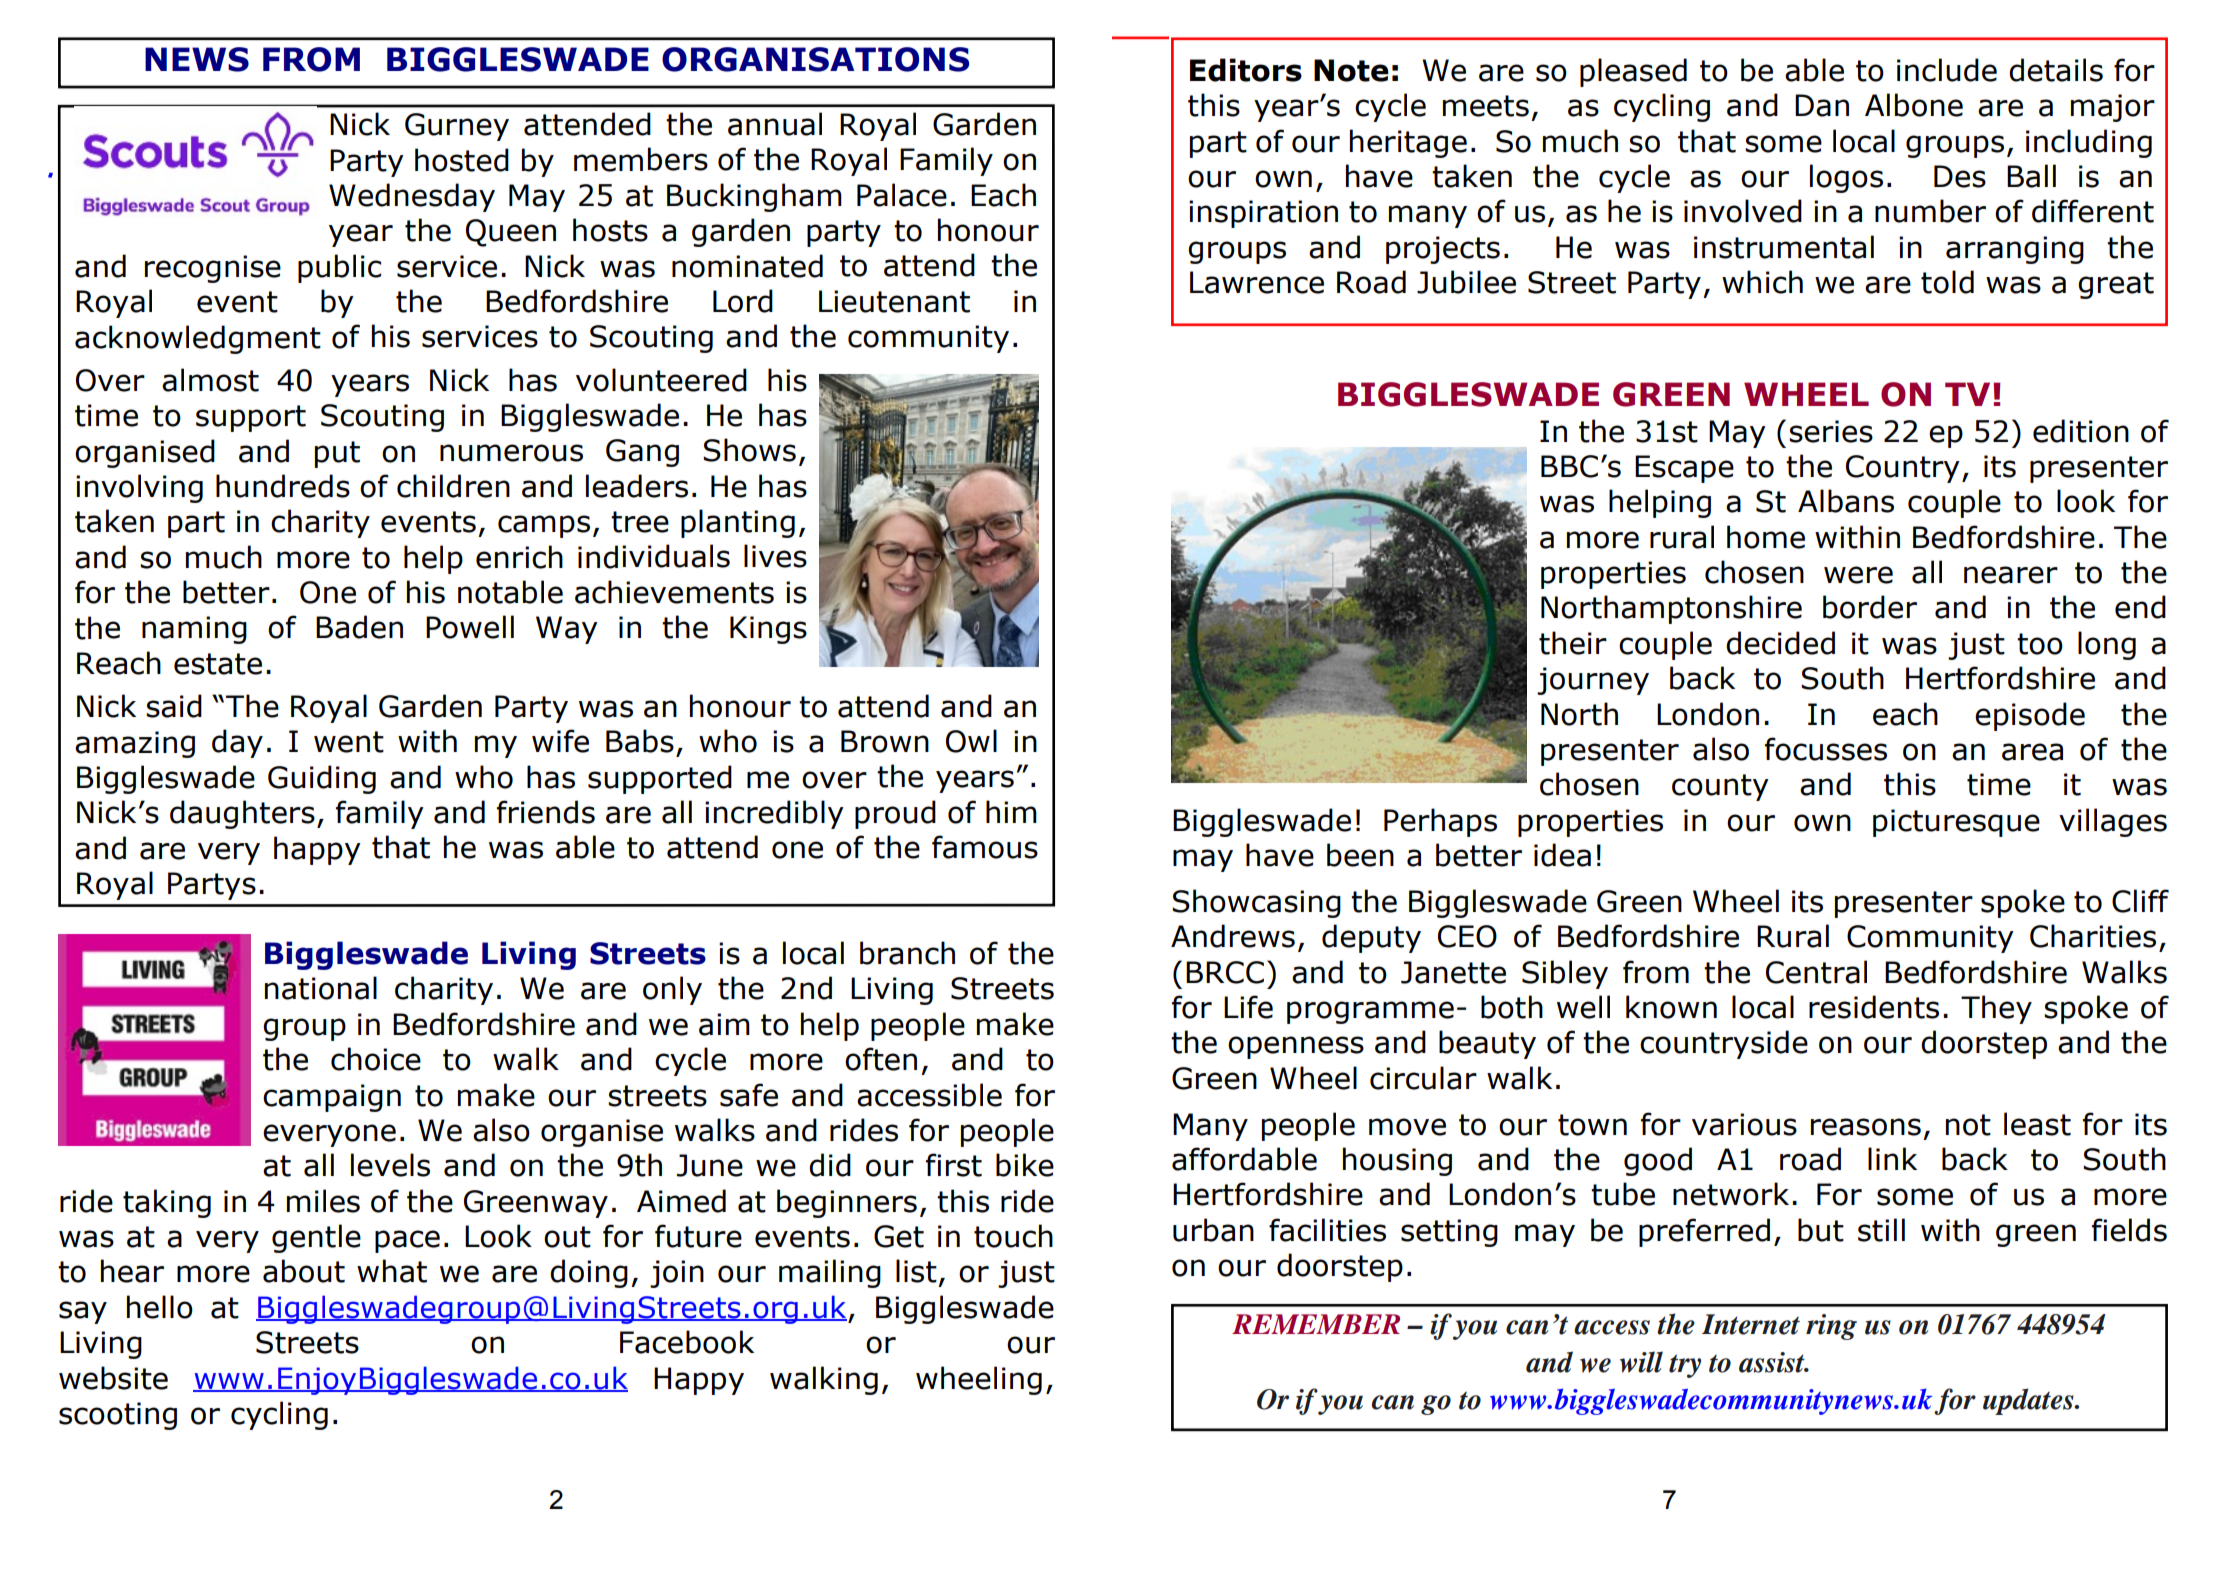 This screenshot has height=1574, width=2226. I want to click on almost, so click(210, 380).
